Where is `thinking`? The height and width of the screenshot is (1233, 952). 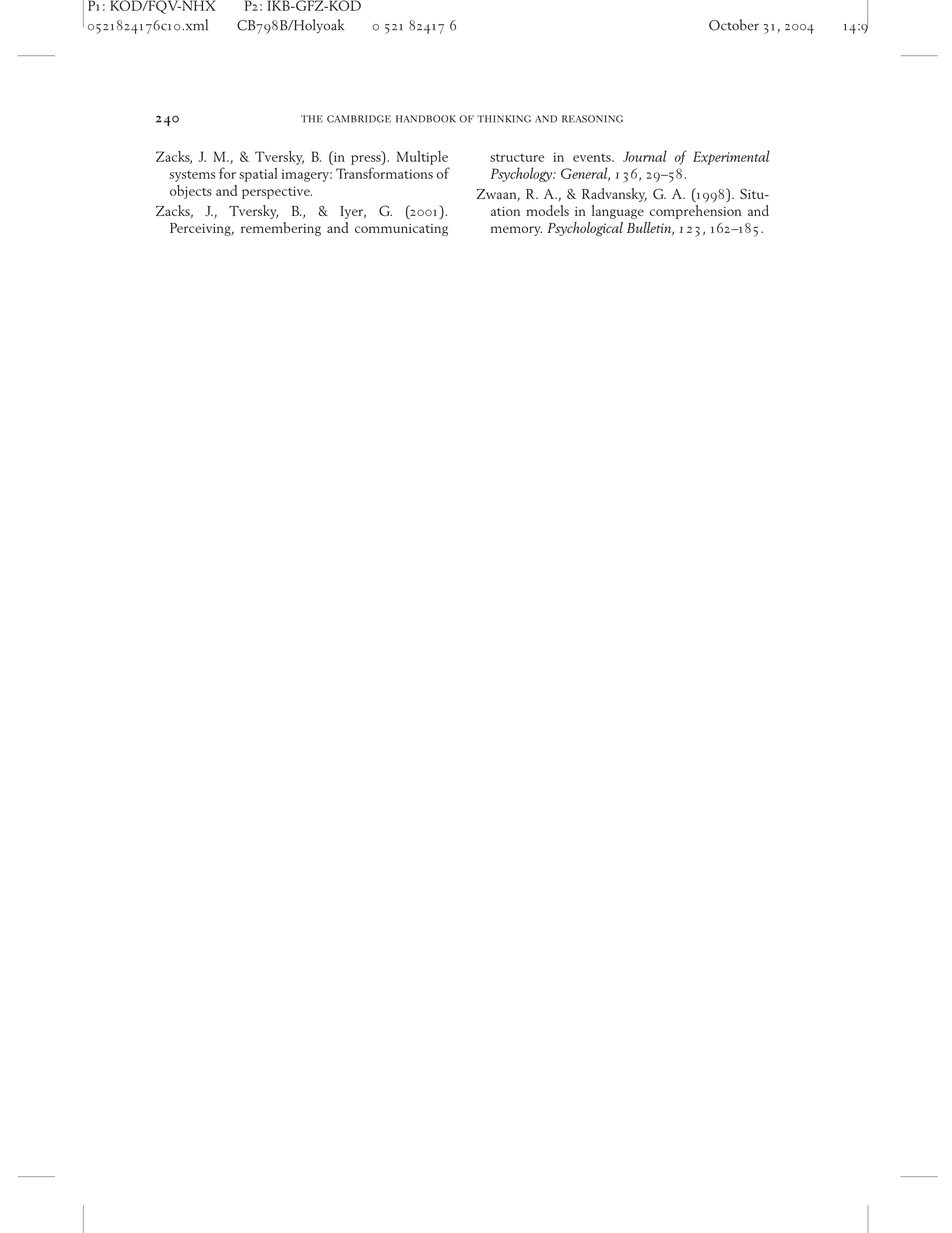
thinking is located at coordinates (504, 119).
